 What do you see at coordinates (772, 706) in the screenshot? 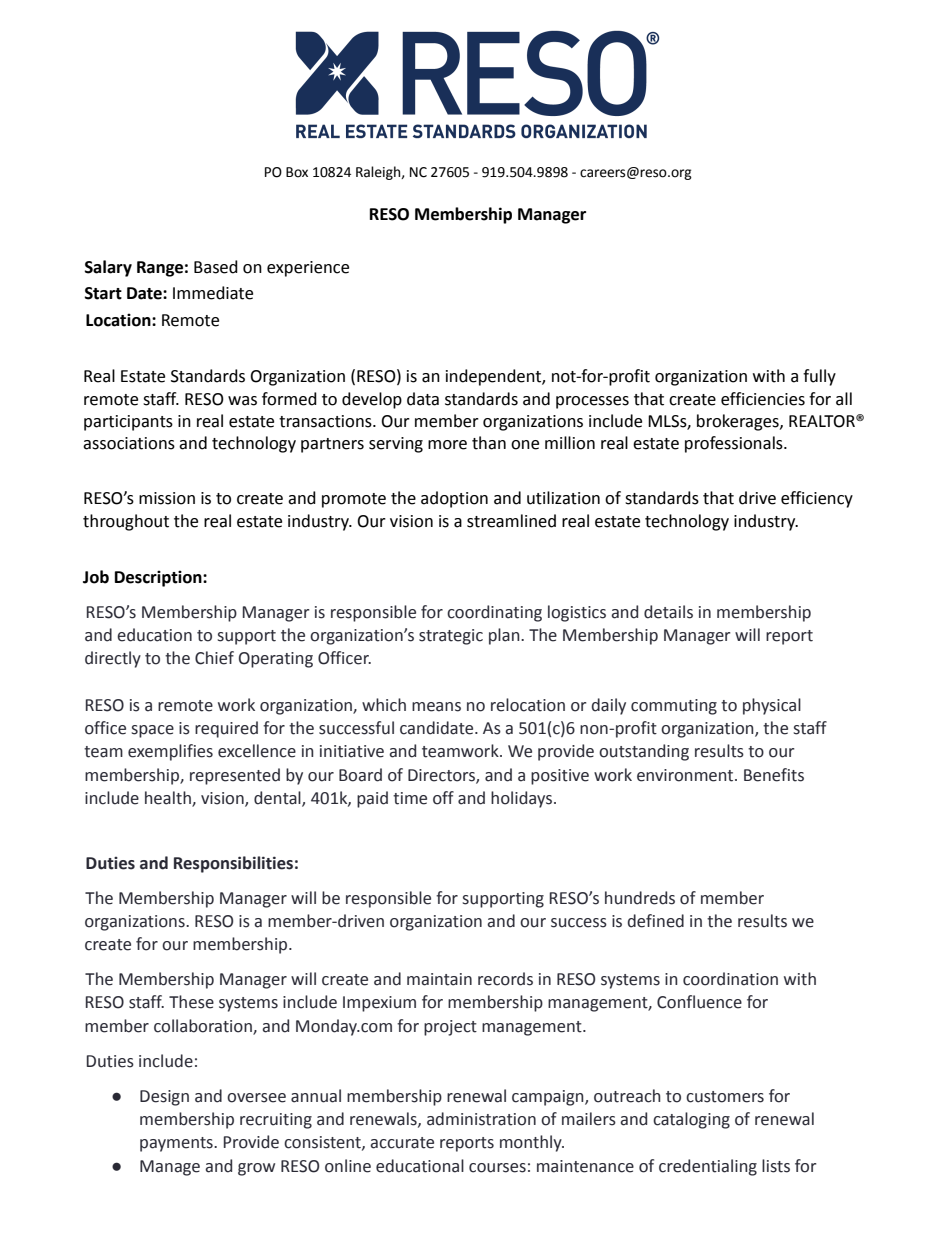
I see `physical` at bounding box center [772, 706].
